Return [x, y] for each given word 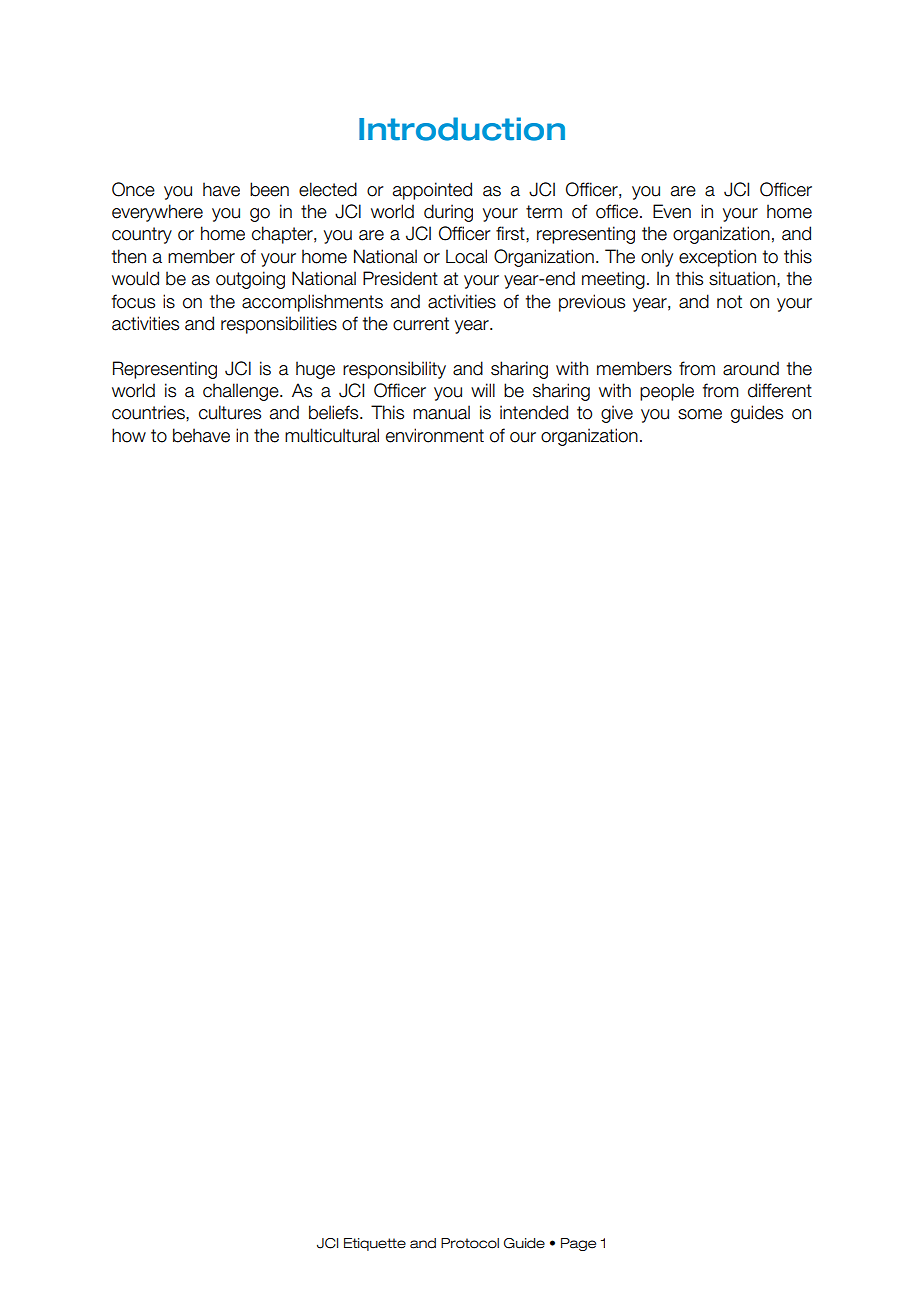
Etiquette [375, 1244]
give [617, 414]
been [269, 189]
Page [578, 1244]
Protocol [470, 1243]
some [700, 414]
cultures [230, 412]
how [129, 435]
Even [672, 211]
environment [435, 435]
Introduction [462, 129]
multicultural [332, 435]
